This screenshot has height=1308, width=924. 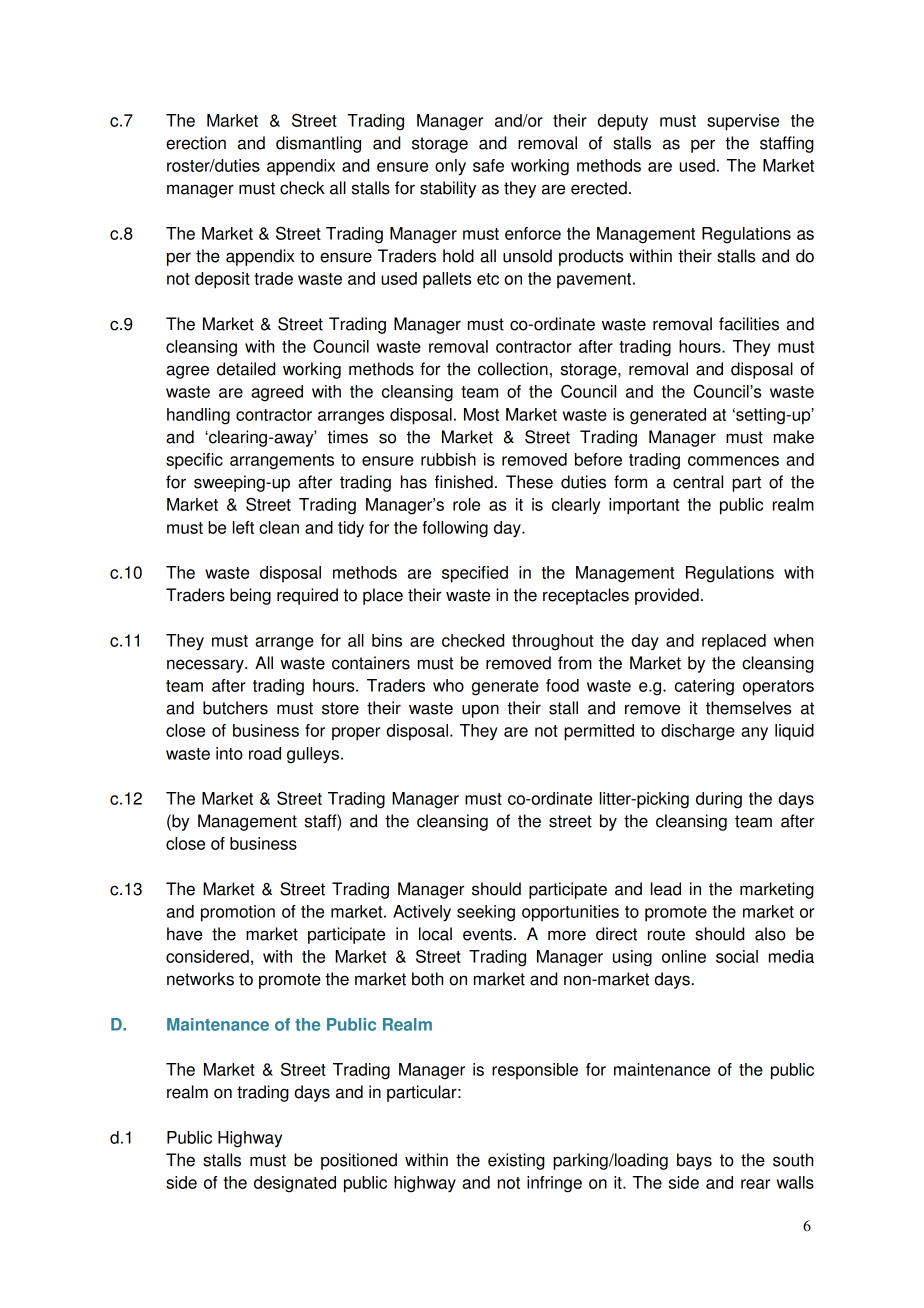 I want to click on supervise, so click(x=743, y=122).
